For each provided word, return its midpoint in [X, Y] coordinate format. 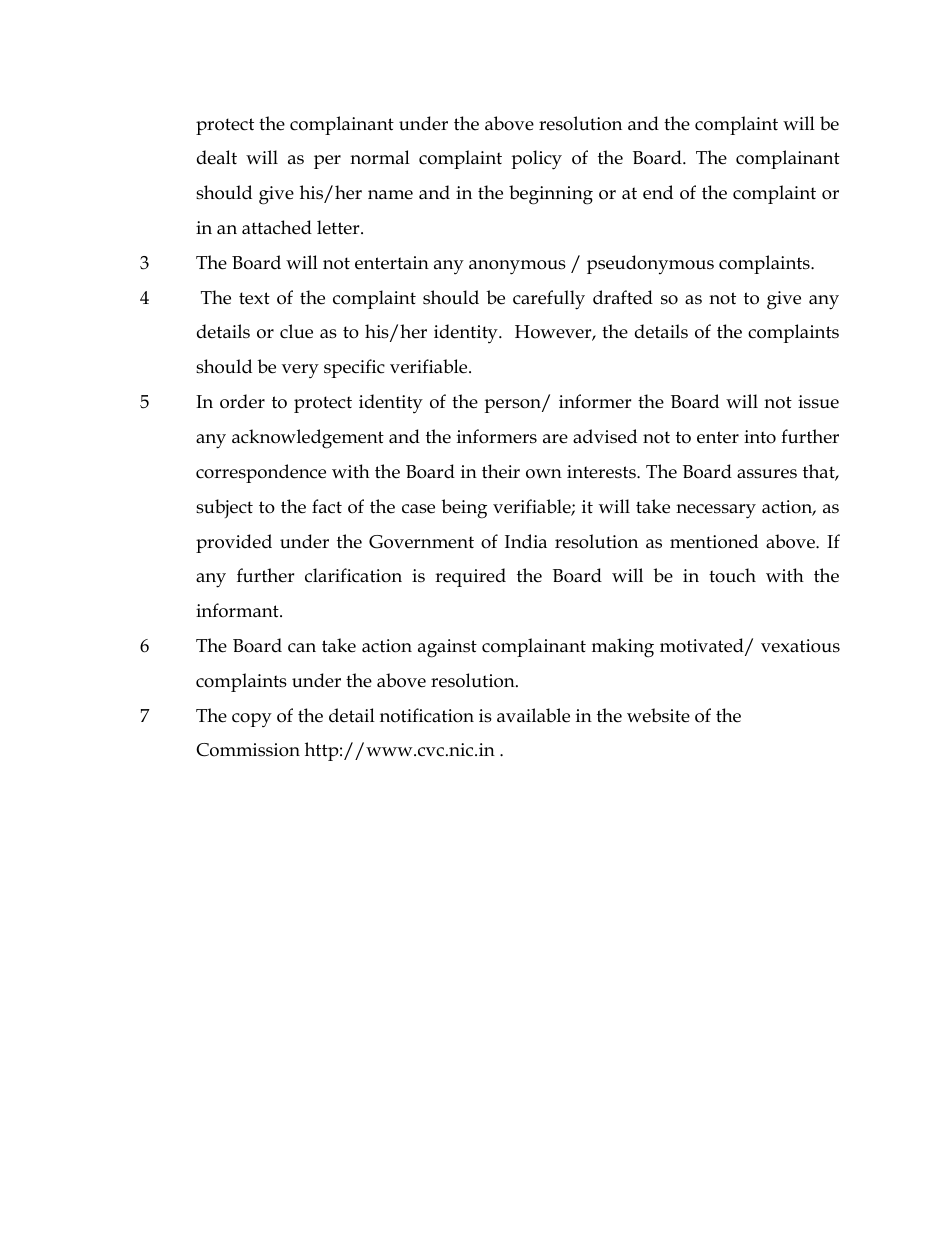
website [658, 715]
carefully [549, 300]
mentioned [714, 541]
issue [818, 402]
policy [536, 160]
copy [252, 720]
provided [234, 543]
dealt [217, 157]
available [533, 715]
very [300, 371]
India [526, 541]
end [658, 192]
